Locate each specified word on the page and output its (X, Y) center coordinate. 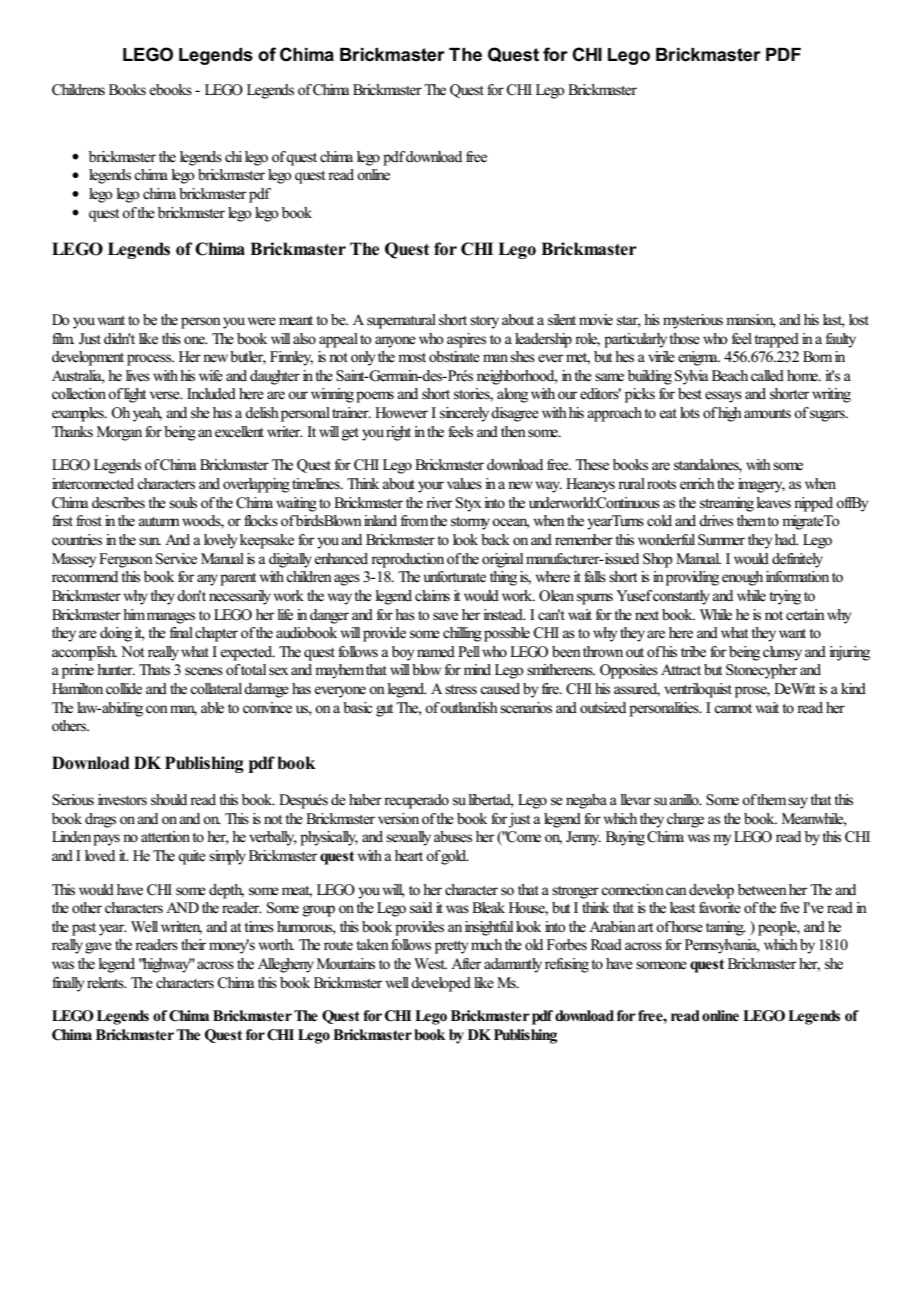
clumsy (782, 653)
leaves (773, 503)
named (436, 651)
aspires (466, 340)
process (150, 360)
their (193, 944)
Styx (468, 504)
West (430, 964)
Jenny (583, 838)
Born (817, 356)
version (398, 819)
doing (116, 634)
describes (118, 503)
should (169, 800)
